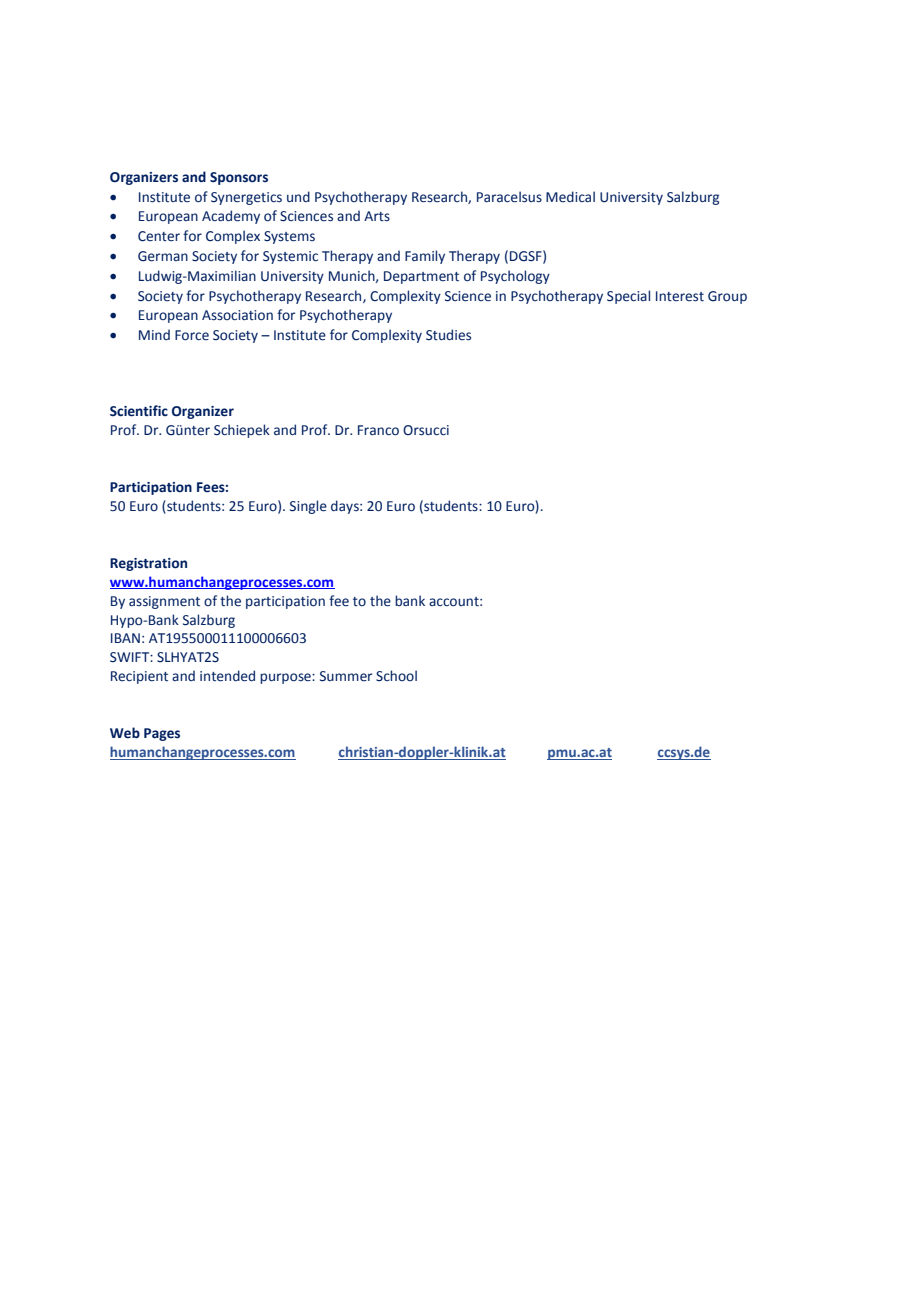 Image resolution: width=924 pixels, height=1308 pixels. Describe the element at coordinates (570, 197) in the screenshot. I see `Medical` at that location.
